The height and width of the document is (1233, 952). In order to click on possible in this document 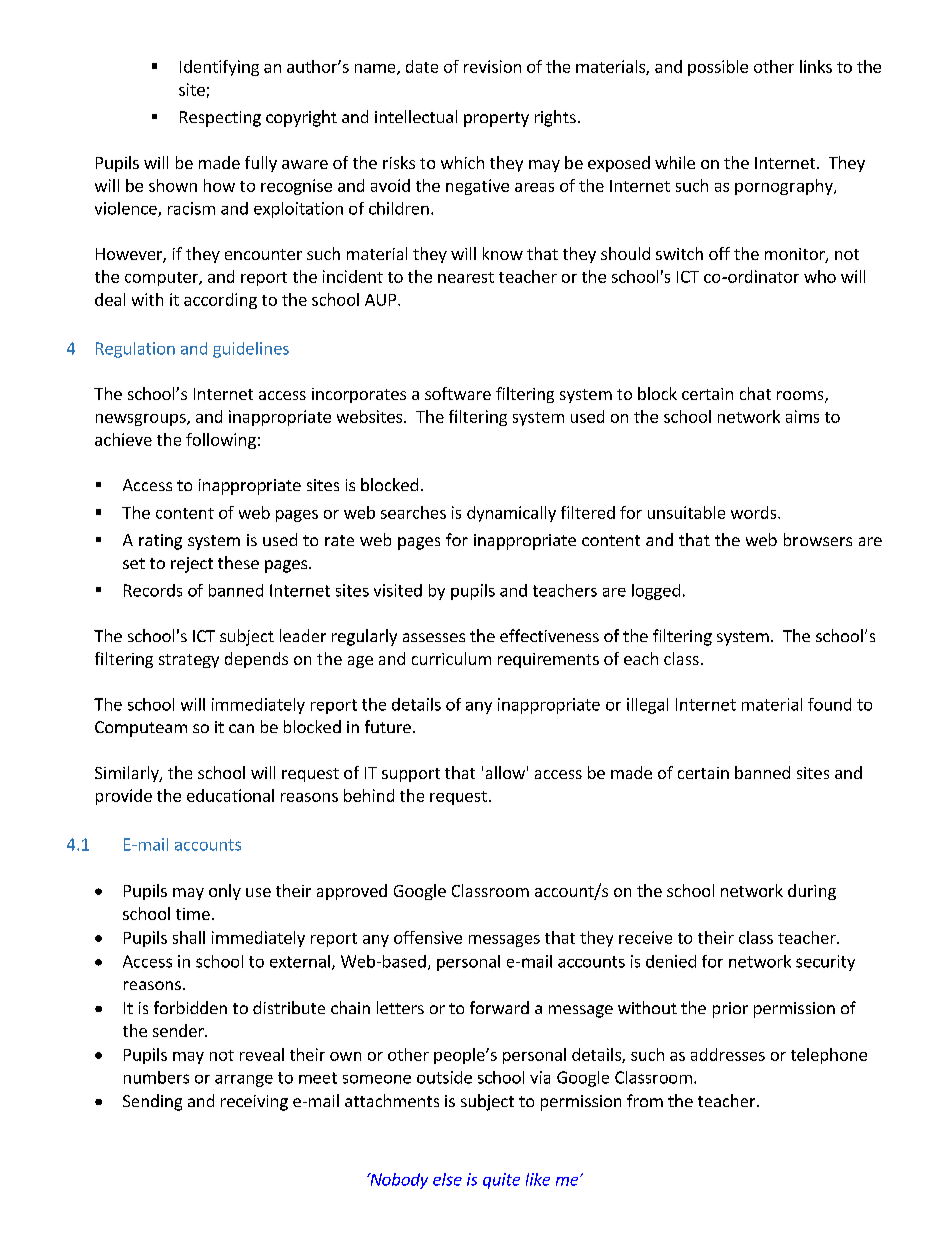, I will do `click(718, 68)`.
